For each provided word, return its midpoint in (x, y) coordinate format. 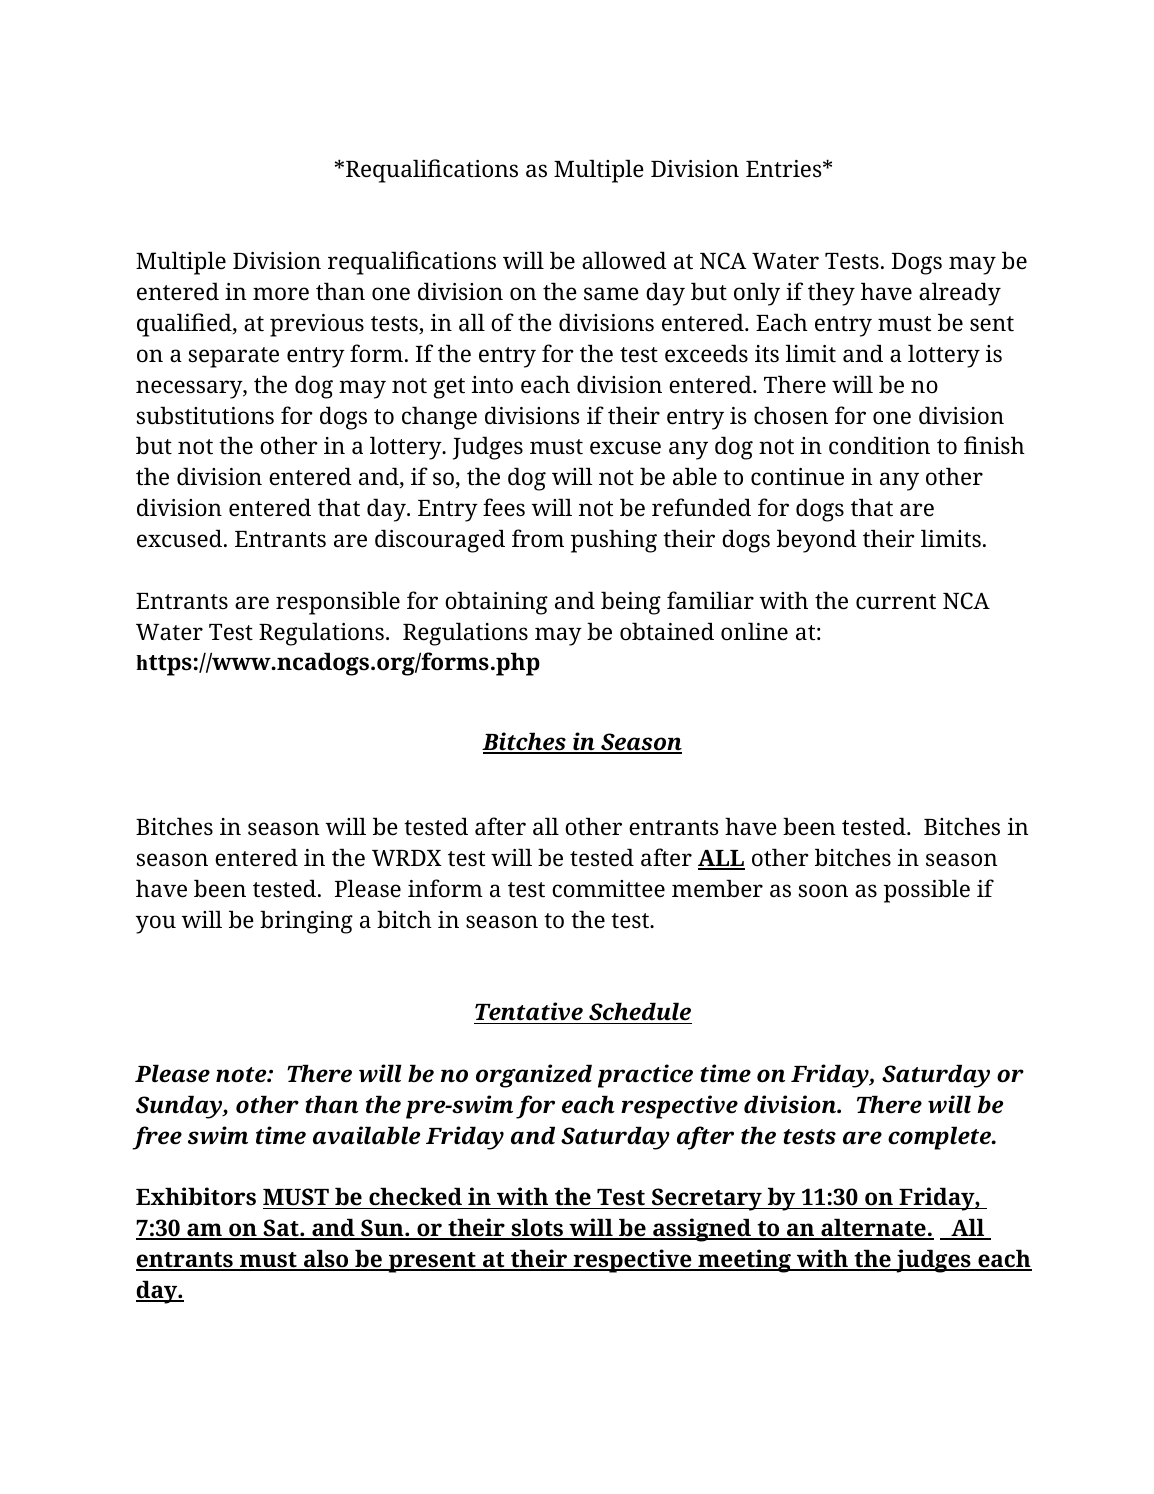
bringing (306, 922)
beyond (817, 541)
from (538, 538)
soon (823, 891)
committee (608, 889)
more (281, 294)
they (831, 294)
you (156, 924)
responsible (338, 603)
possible (927, 891)
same (611, 294)
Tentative (529, 1011)
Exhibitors (196, 1196)
